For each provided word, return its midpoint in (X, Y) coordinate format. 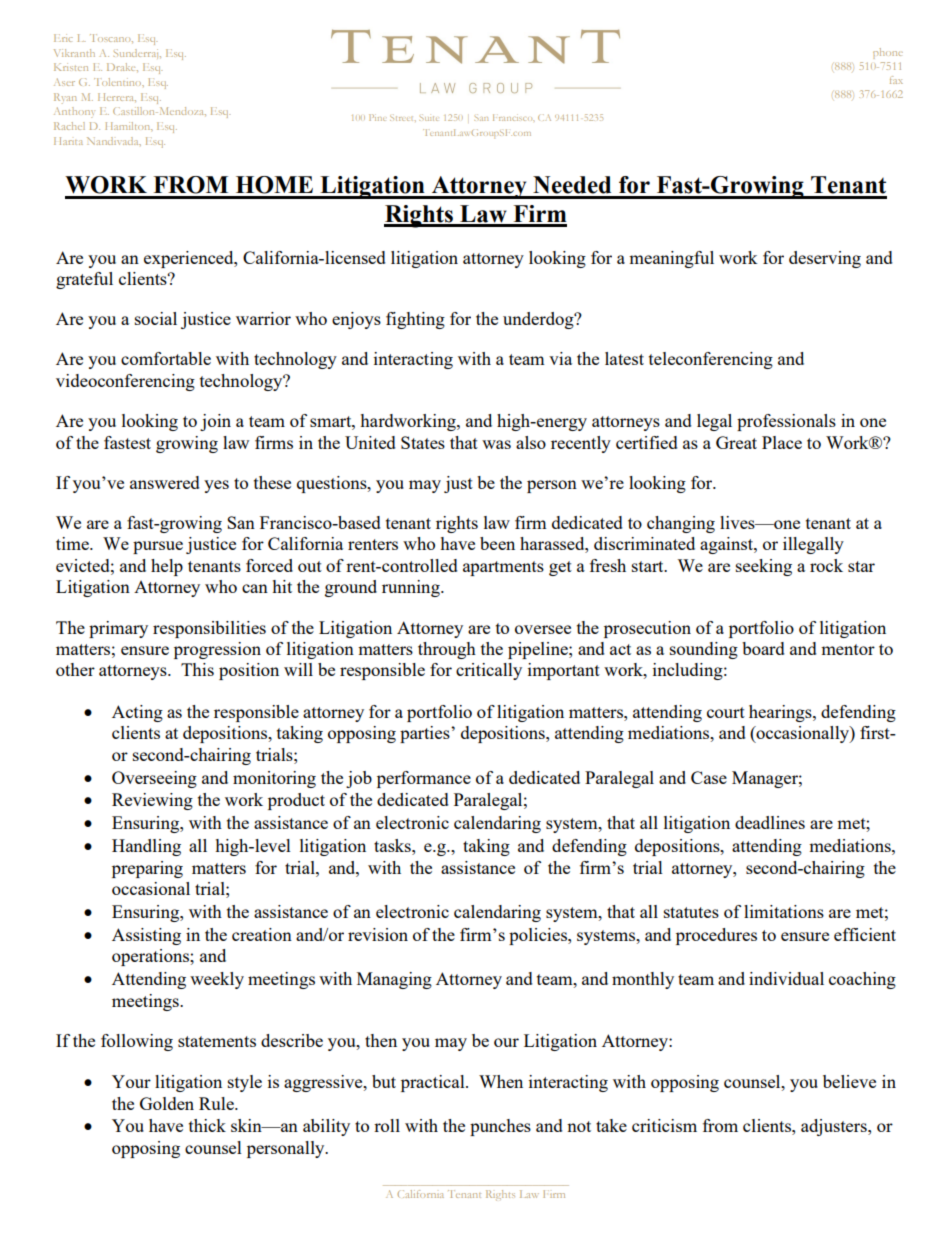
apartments (503, 568)
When (501, 1081)
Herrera (117, 97)
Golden (167, 1103)
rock (826, 565)
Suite (428, 118)
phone (888, 53)
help (167, 567)
